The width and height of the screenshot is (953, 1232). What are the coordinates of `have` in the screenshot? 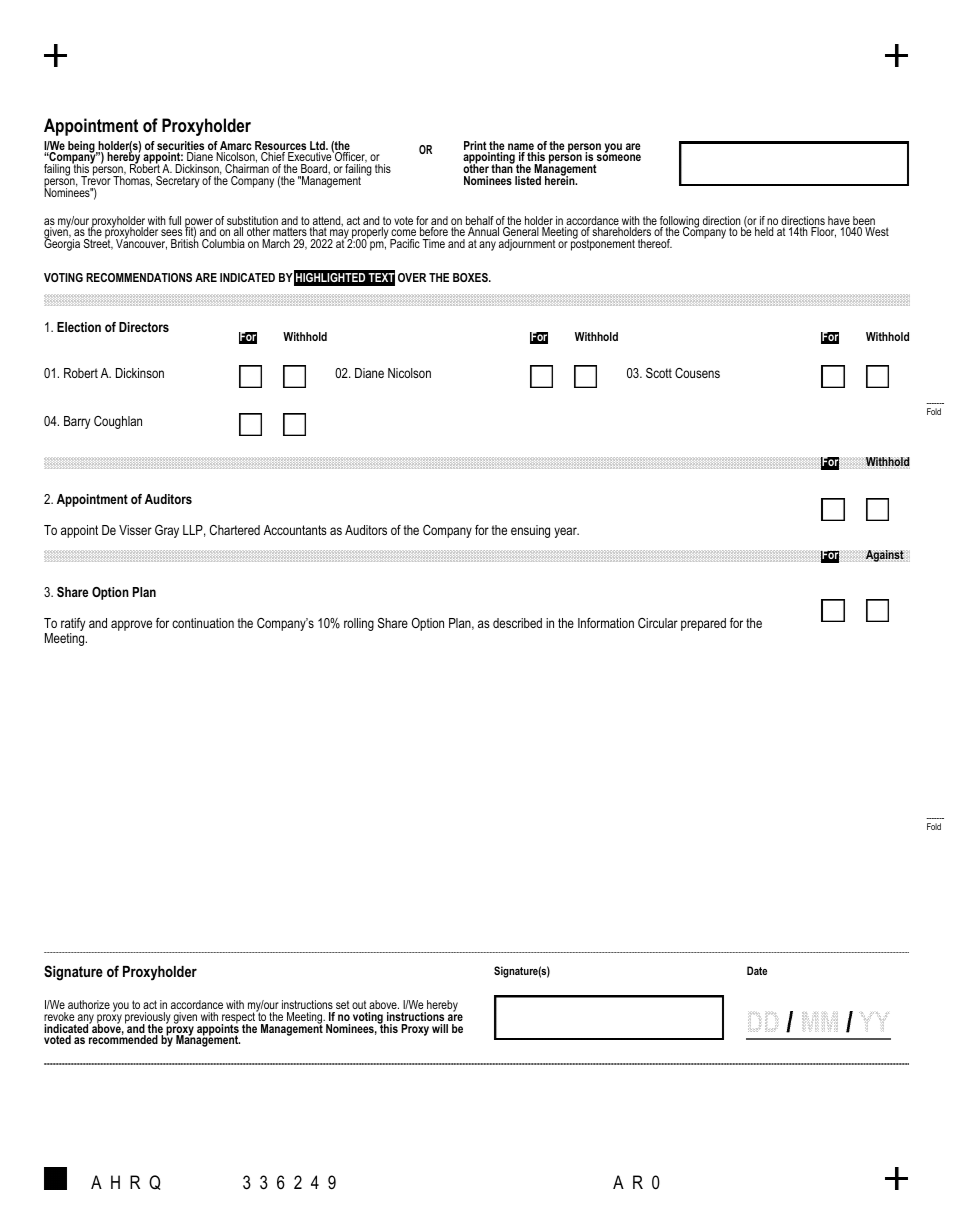 It's located at (839, 222).
